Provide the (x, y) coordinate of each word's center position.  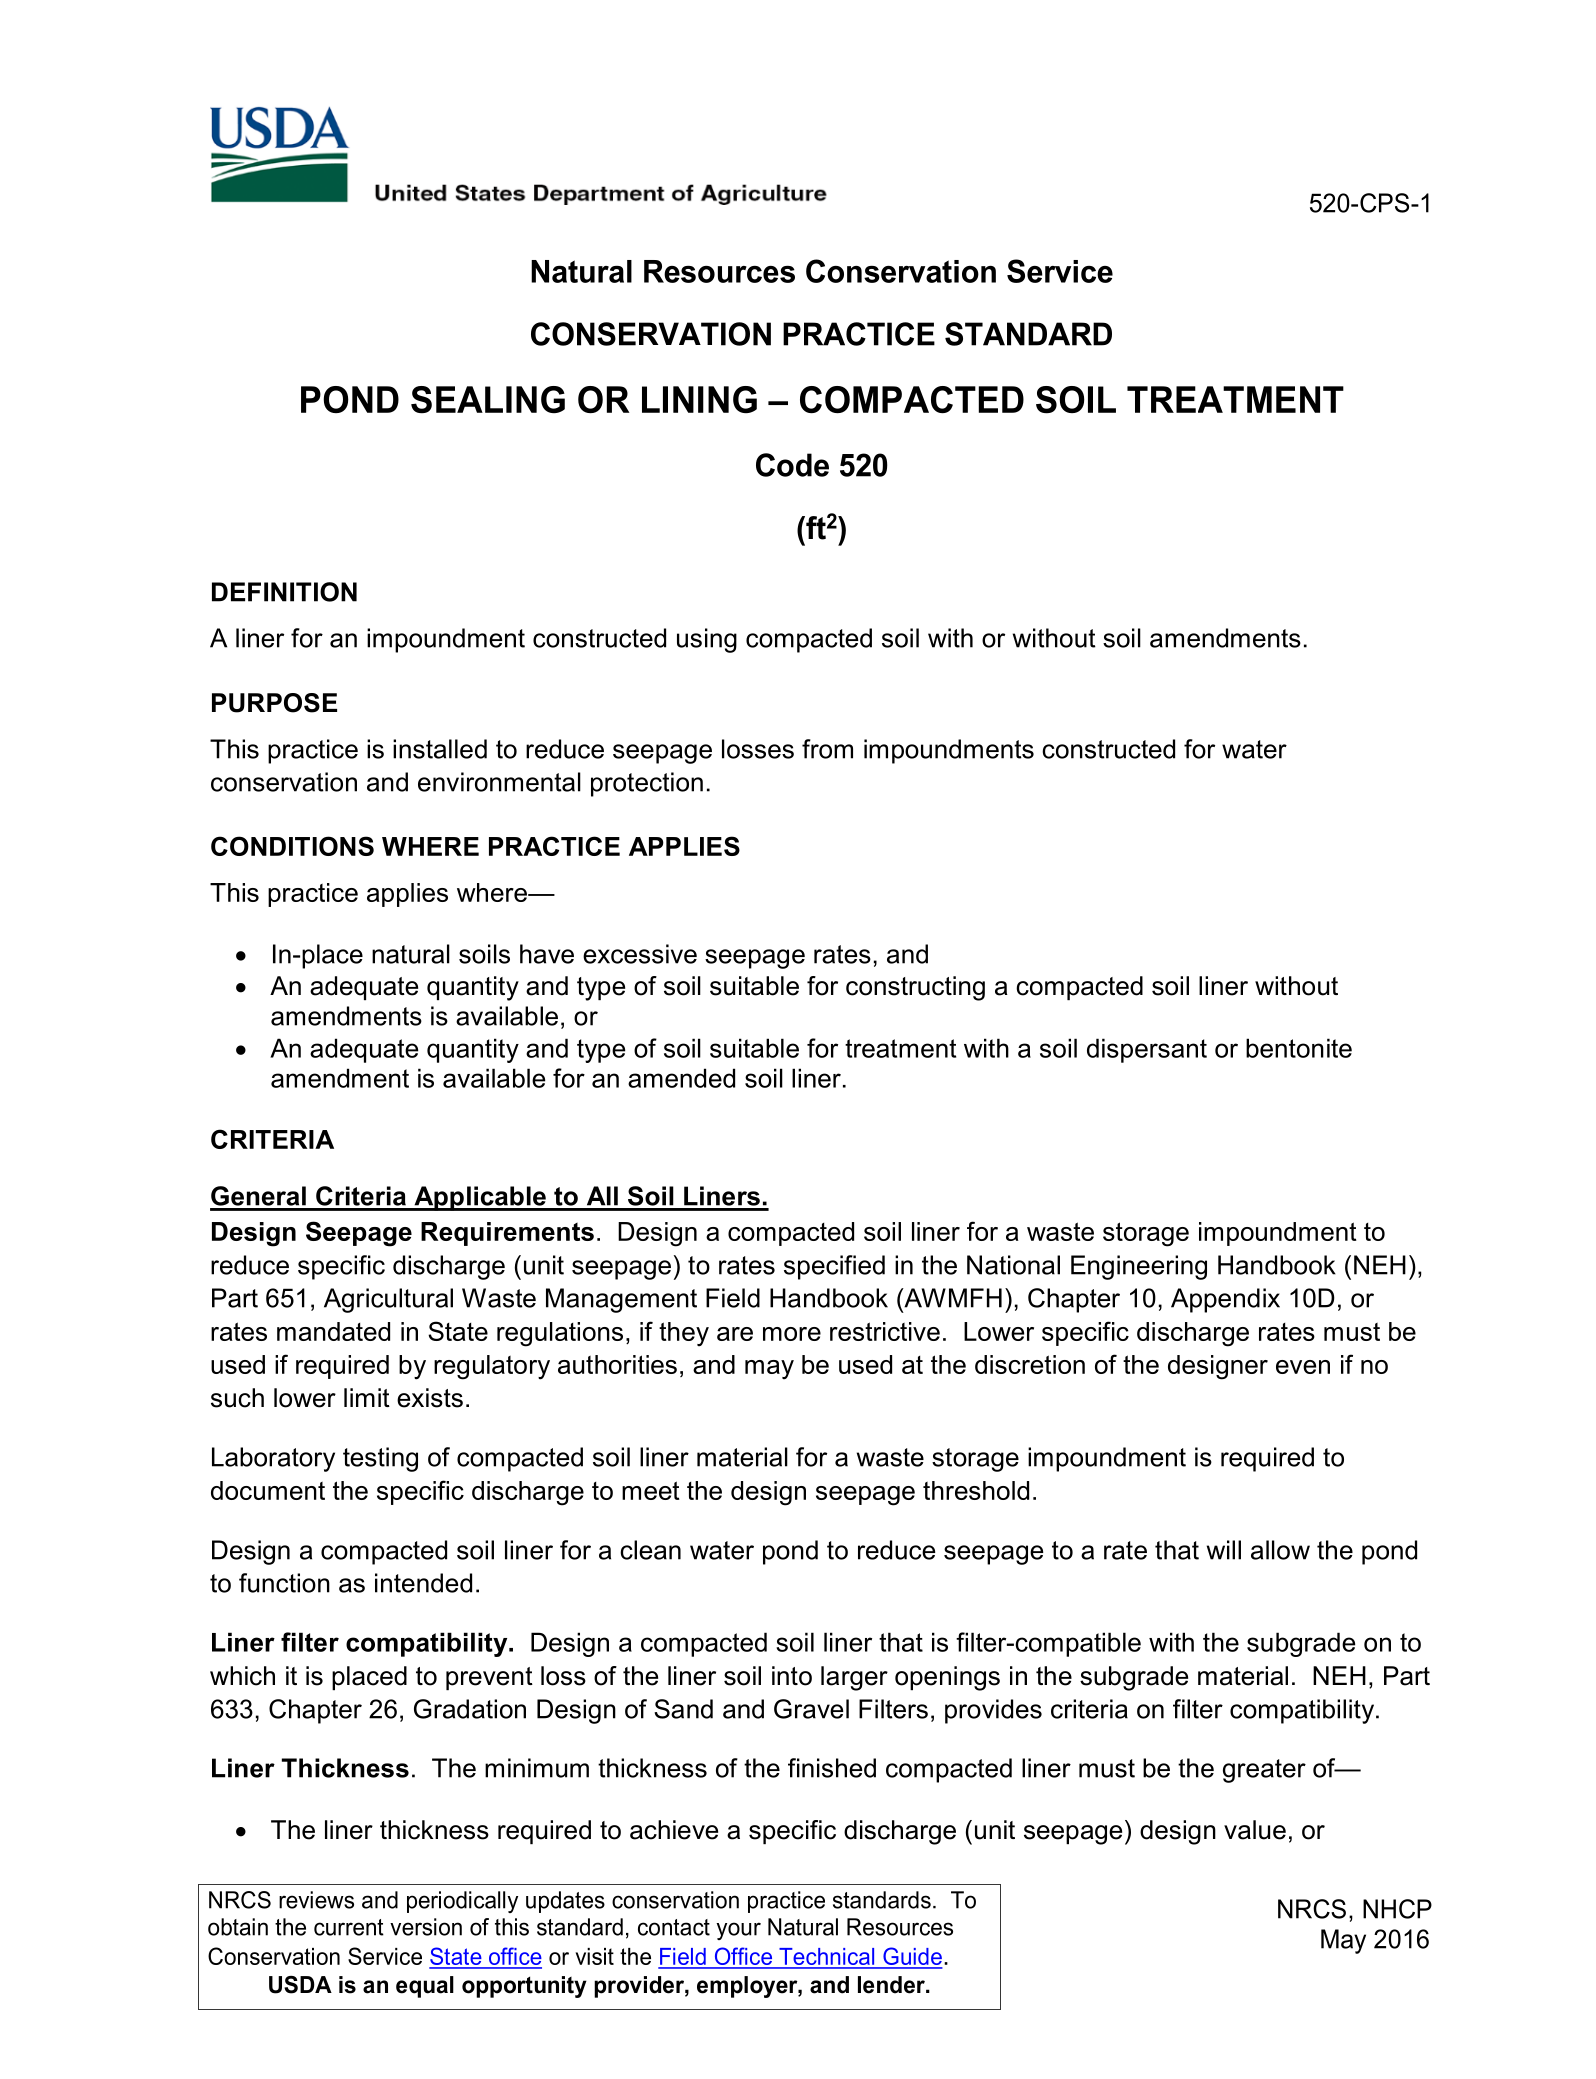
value (1255, 1830)
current (349, 1927)
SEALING (488, 400)
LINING (699, 399)
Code (792, 465)
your (738, 1931)
